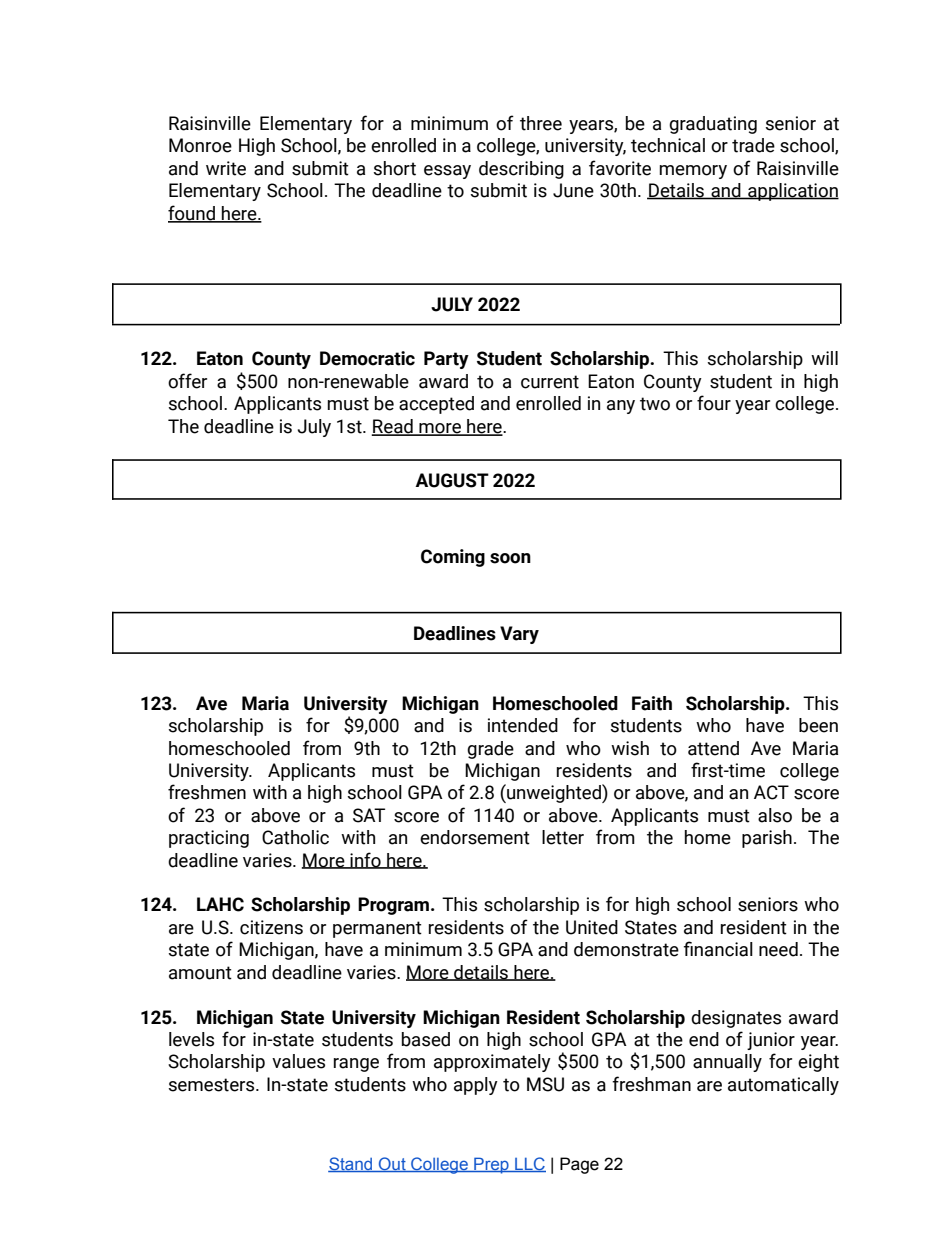 This screenshot has height=1233, width=952. Describe the element at coordinates (491, 1165) in the screenshot. I see `Prep` at that location.
